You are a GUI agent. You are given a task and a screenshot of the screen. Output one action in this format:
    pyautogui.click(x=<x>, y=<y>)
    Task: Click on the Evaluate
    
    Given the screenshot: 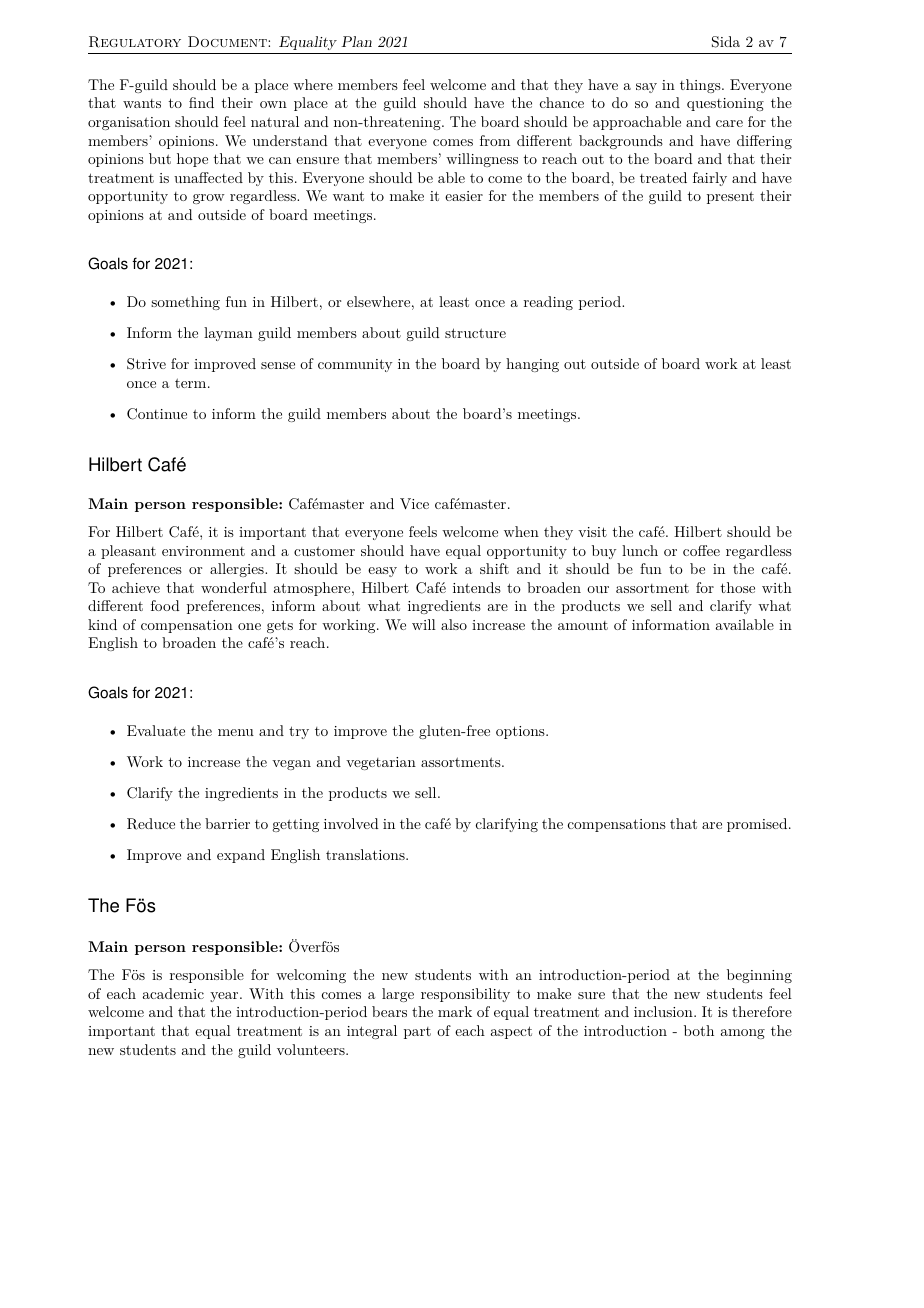 What is the action you would take?
    pyautogui.click(x=156, y=730)
